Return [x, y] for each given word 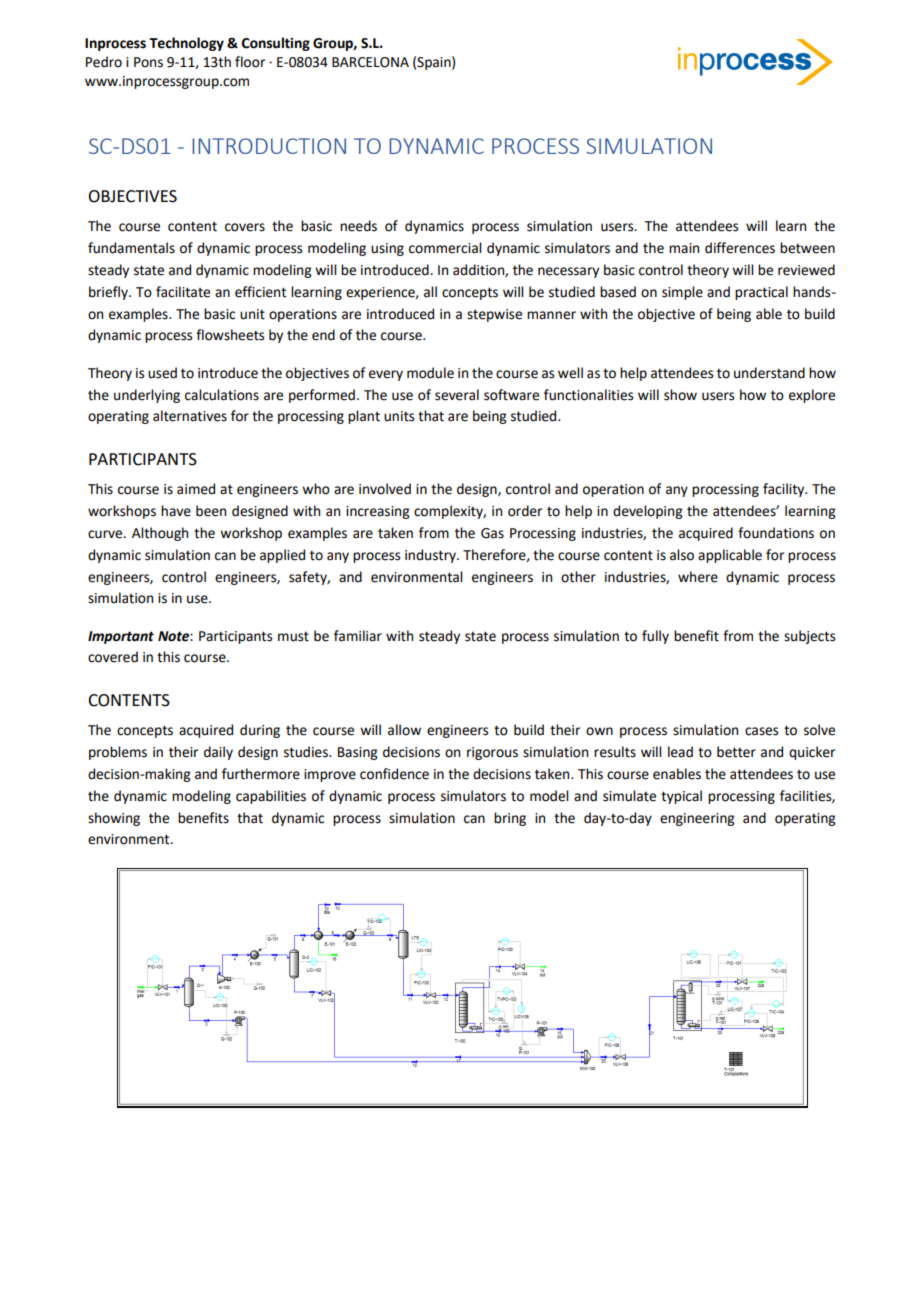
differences [740, 248]
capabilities [271, 797]
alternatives [190, 416]
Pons [148, 62]
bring [510, 819]
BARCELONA [370, 62]
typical [681, 797]
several [457, 395]
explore [812, 396]
